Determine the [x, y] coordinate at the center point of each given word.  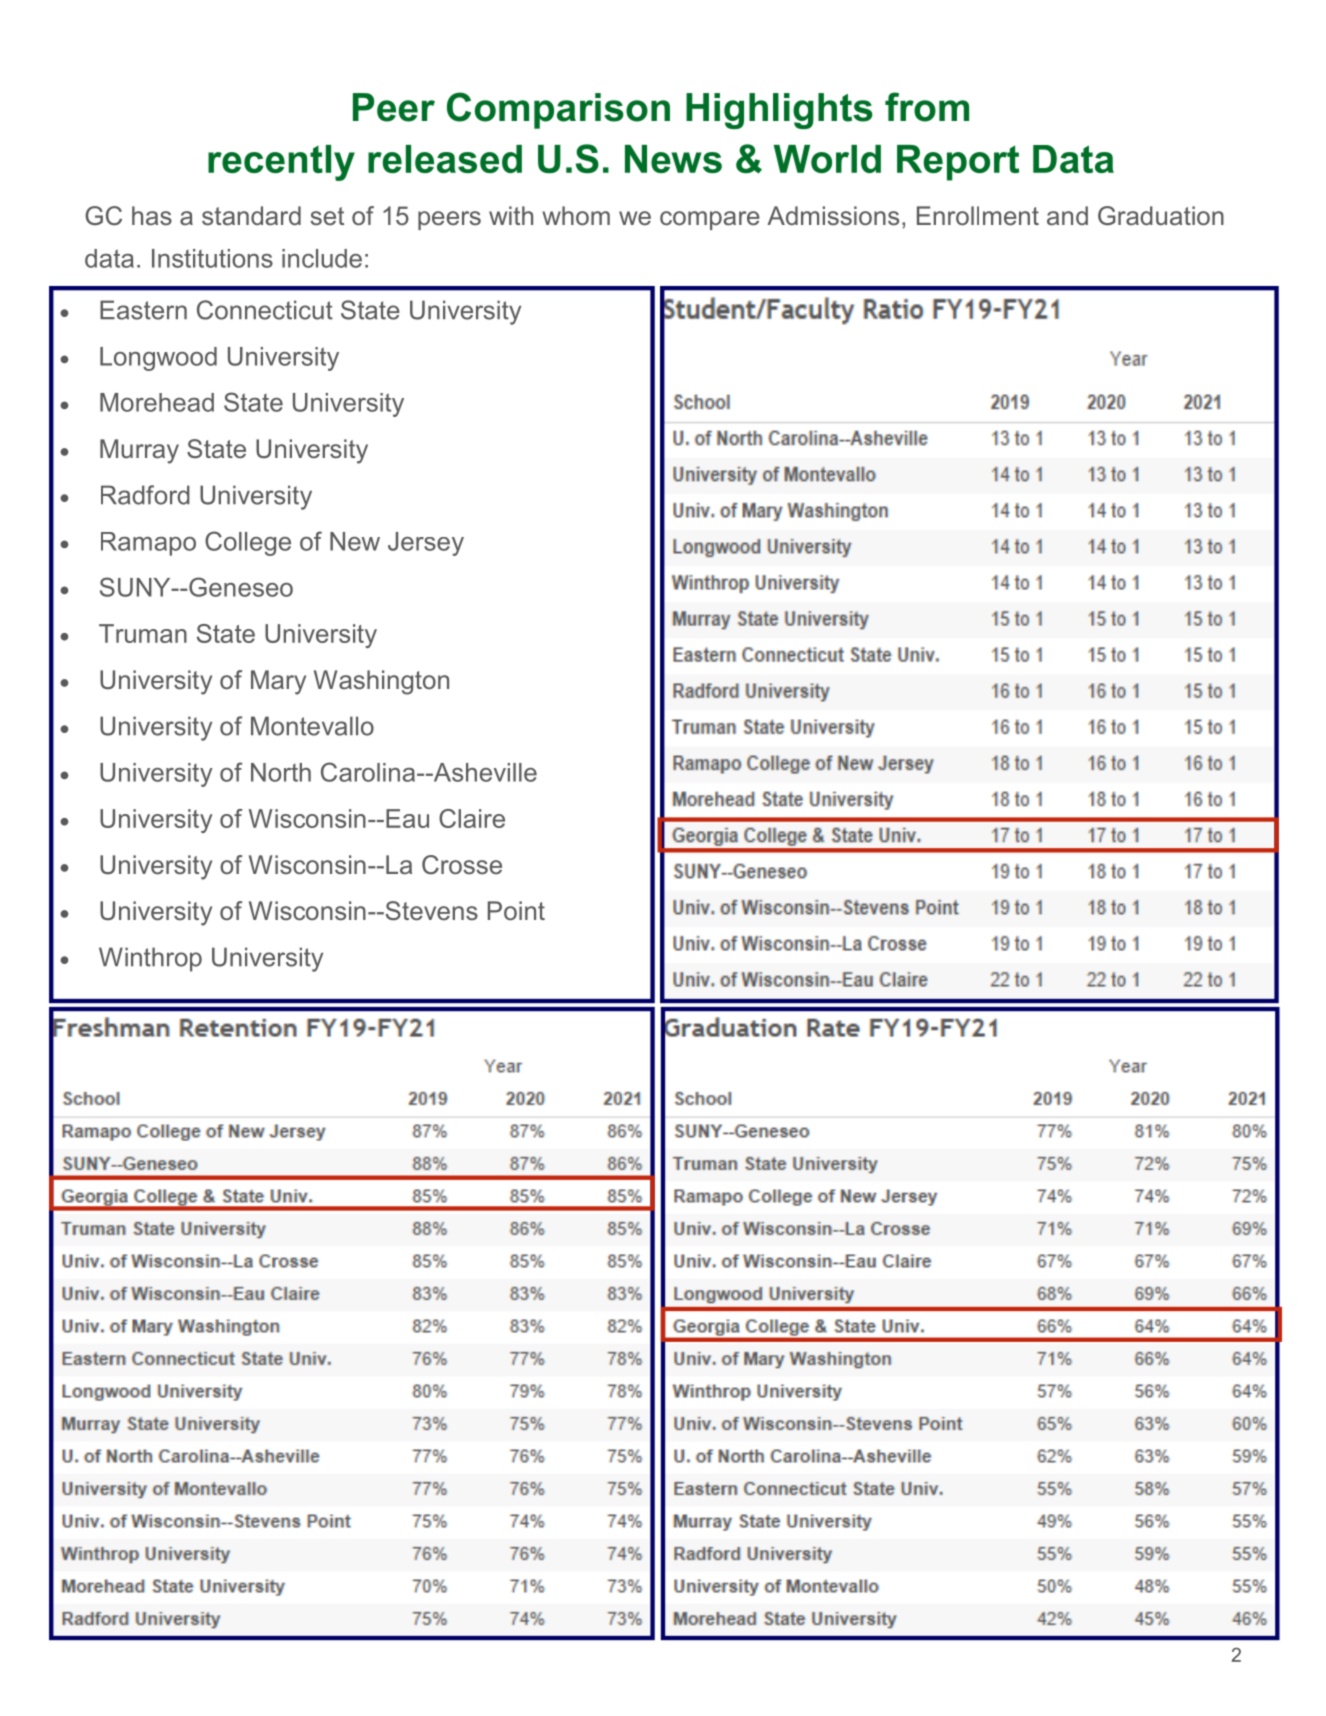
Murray [139, 451]
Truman [143, 633]
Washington [381, 682]
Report [958, 163]
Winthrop [150, 959]
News [673, 159]
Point [516, 910]
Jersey [426, 544]
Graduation [1161, 216]
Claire [472, 818]
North [281, 772]
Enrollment [978, 216]
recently [281, 163]
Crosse [462, 864]
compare [710, 220]
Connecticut [265, 310]
